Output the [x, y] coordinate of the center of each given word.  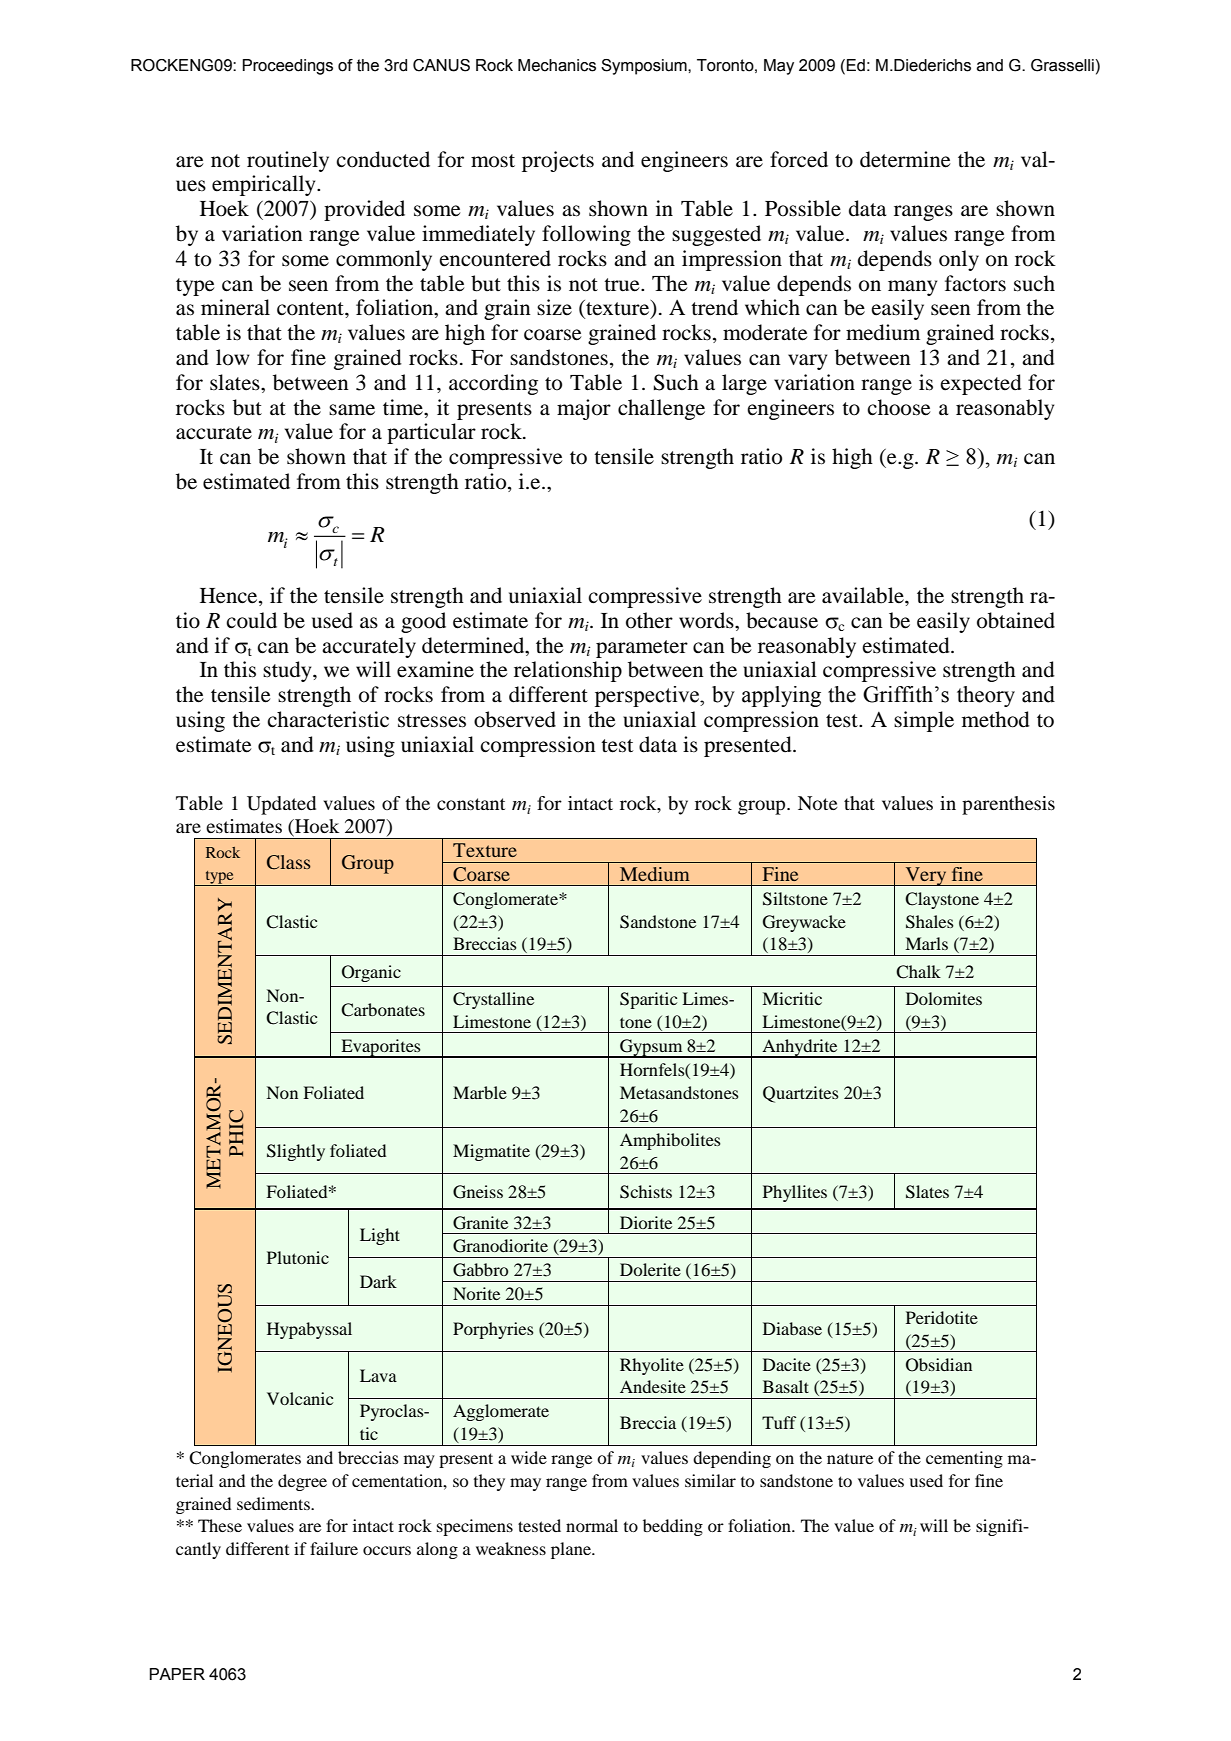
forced [799, 159]
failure [334, 1548]
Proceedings [288, 67]
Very [926, 876]
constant [471, 804]
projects [558, 161]
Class [289, 862]
